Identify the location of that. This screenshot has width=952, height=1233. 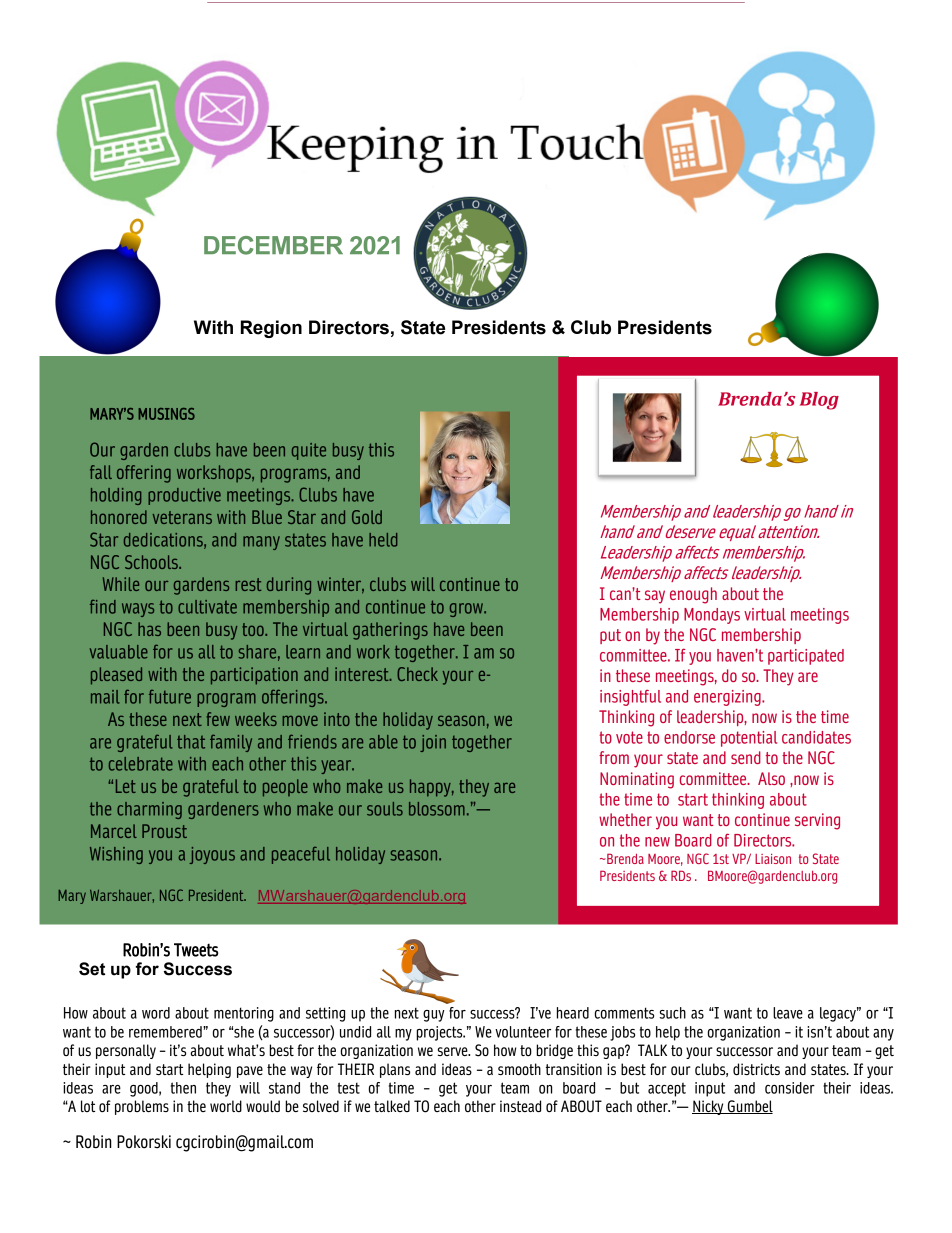
(191, 742).
